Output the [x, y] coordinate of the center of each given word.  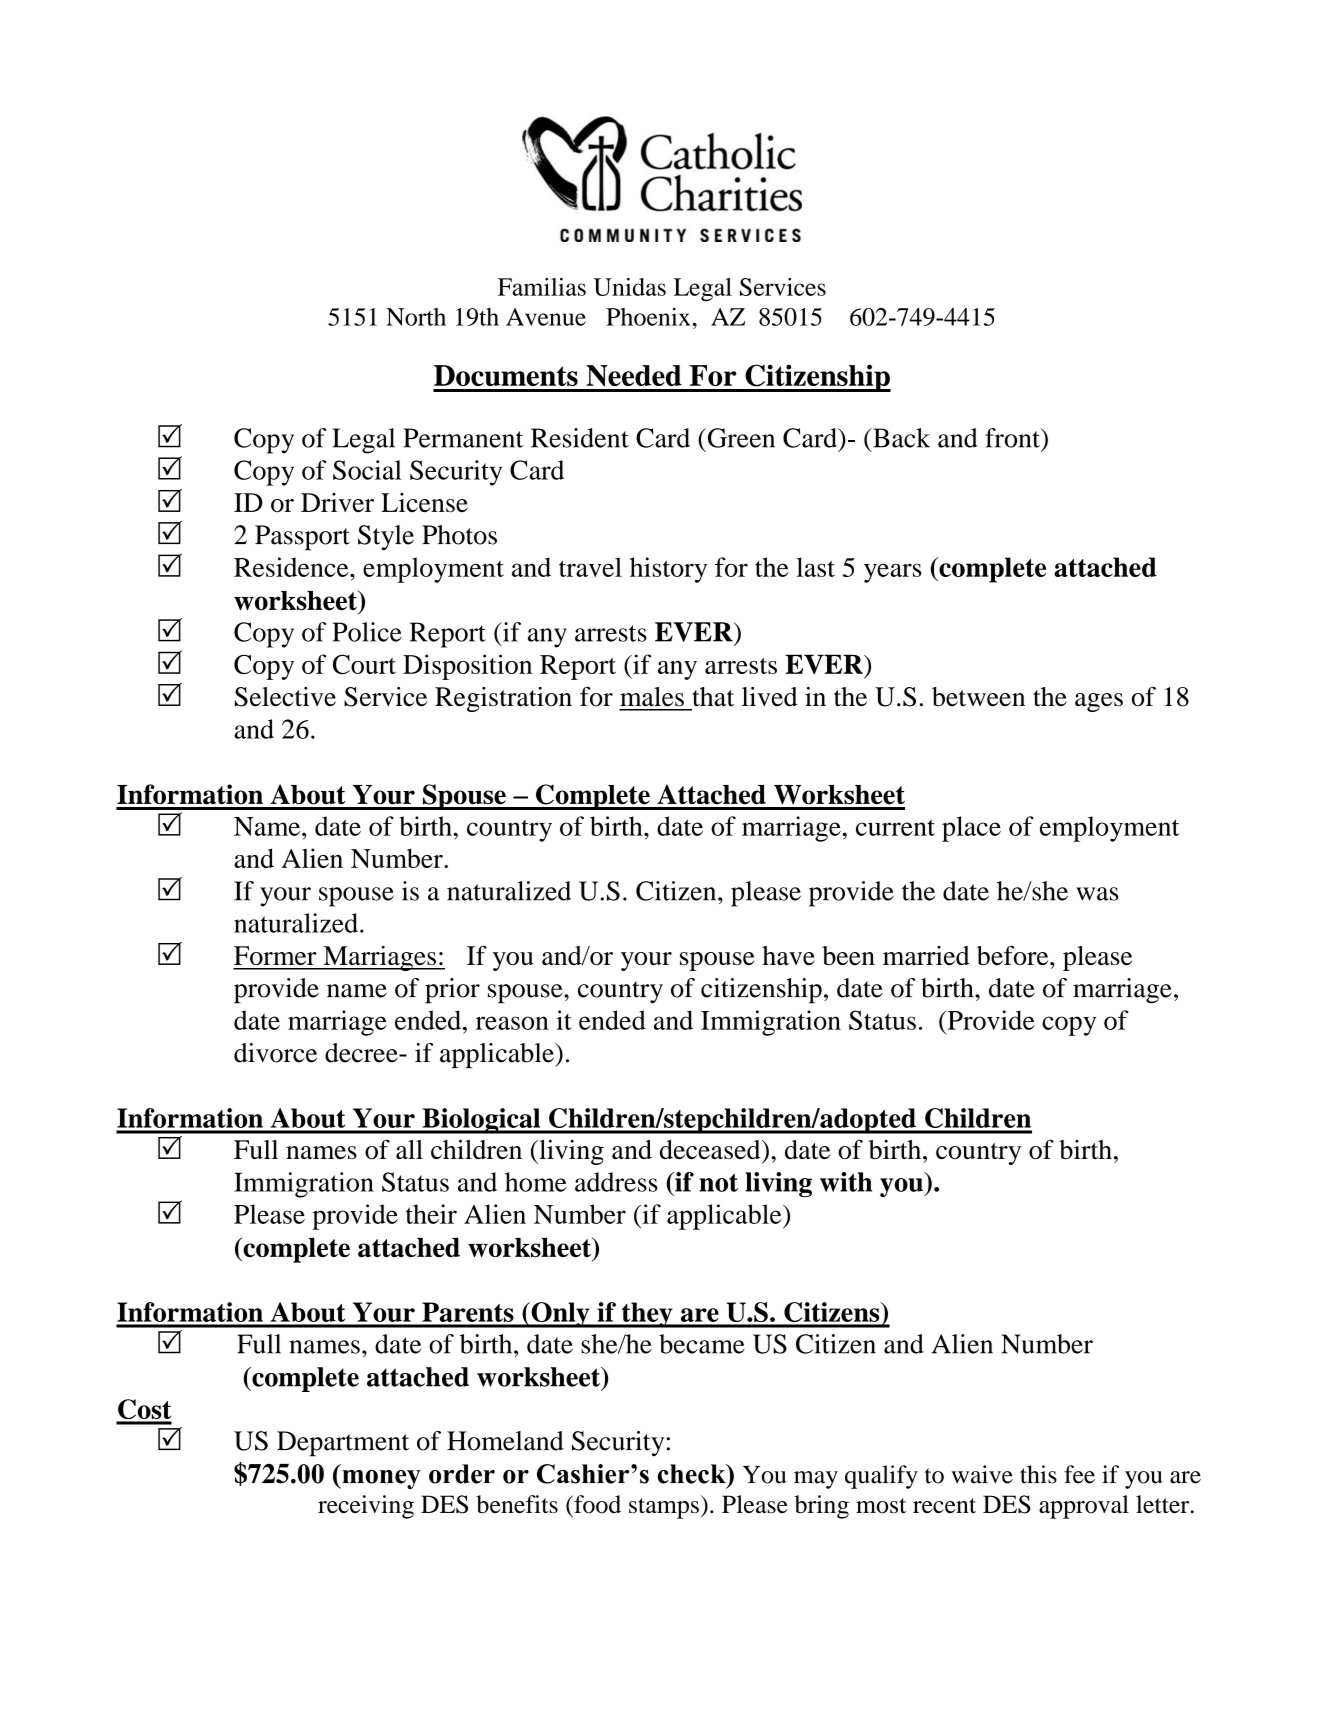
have [788, 955]
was [1097, 894]
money [380, 1479]
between [978, 697]
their [431, 1214]
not [718, 1182]
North [416, 317]
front [1013, 438]
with [846, 1182]
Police [367, 632]
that [713, 697]
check [693, 1474]
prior [452, 991]
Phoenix [648, 316]
